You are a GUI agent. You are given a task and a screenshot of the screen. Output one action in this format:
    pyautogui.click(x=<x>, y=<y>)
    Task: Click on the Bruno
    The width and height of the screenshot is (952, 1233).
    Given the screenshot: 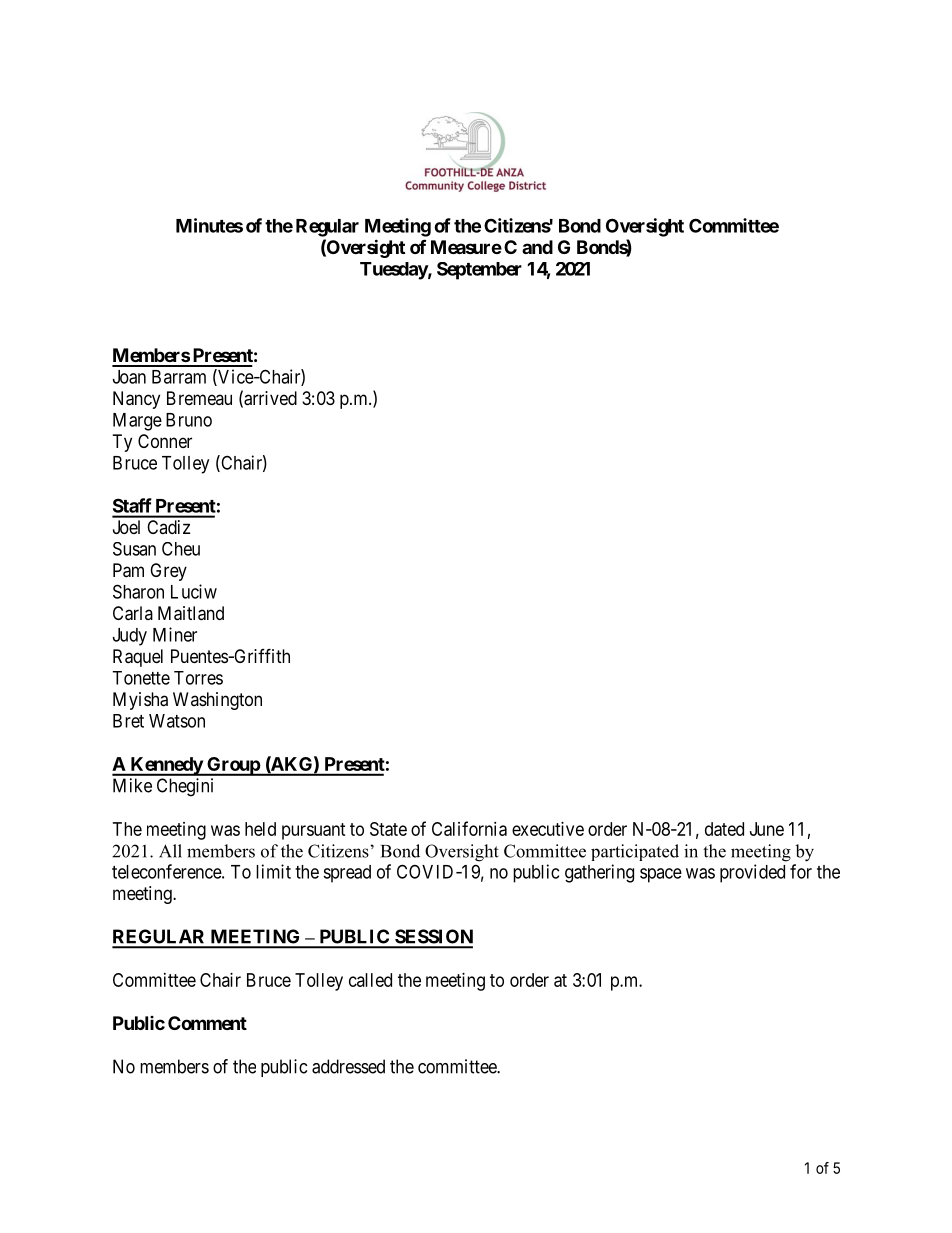 What is the action you would take?
    pyautogui.click(x=189, y=420)
